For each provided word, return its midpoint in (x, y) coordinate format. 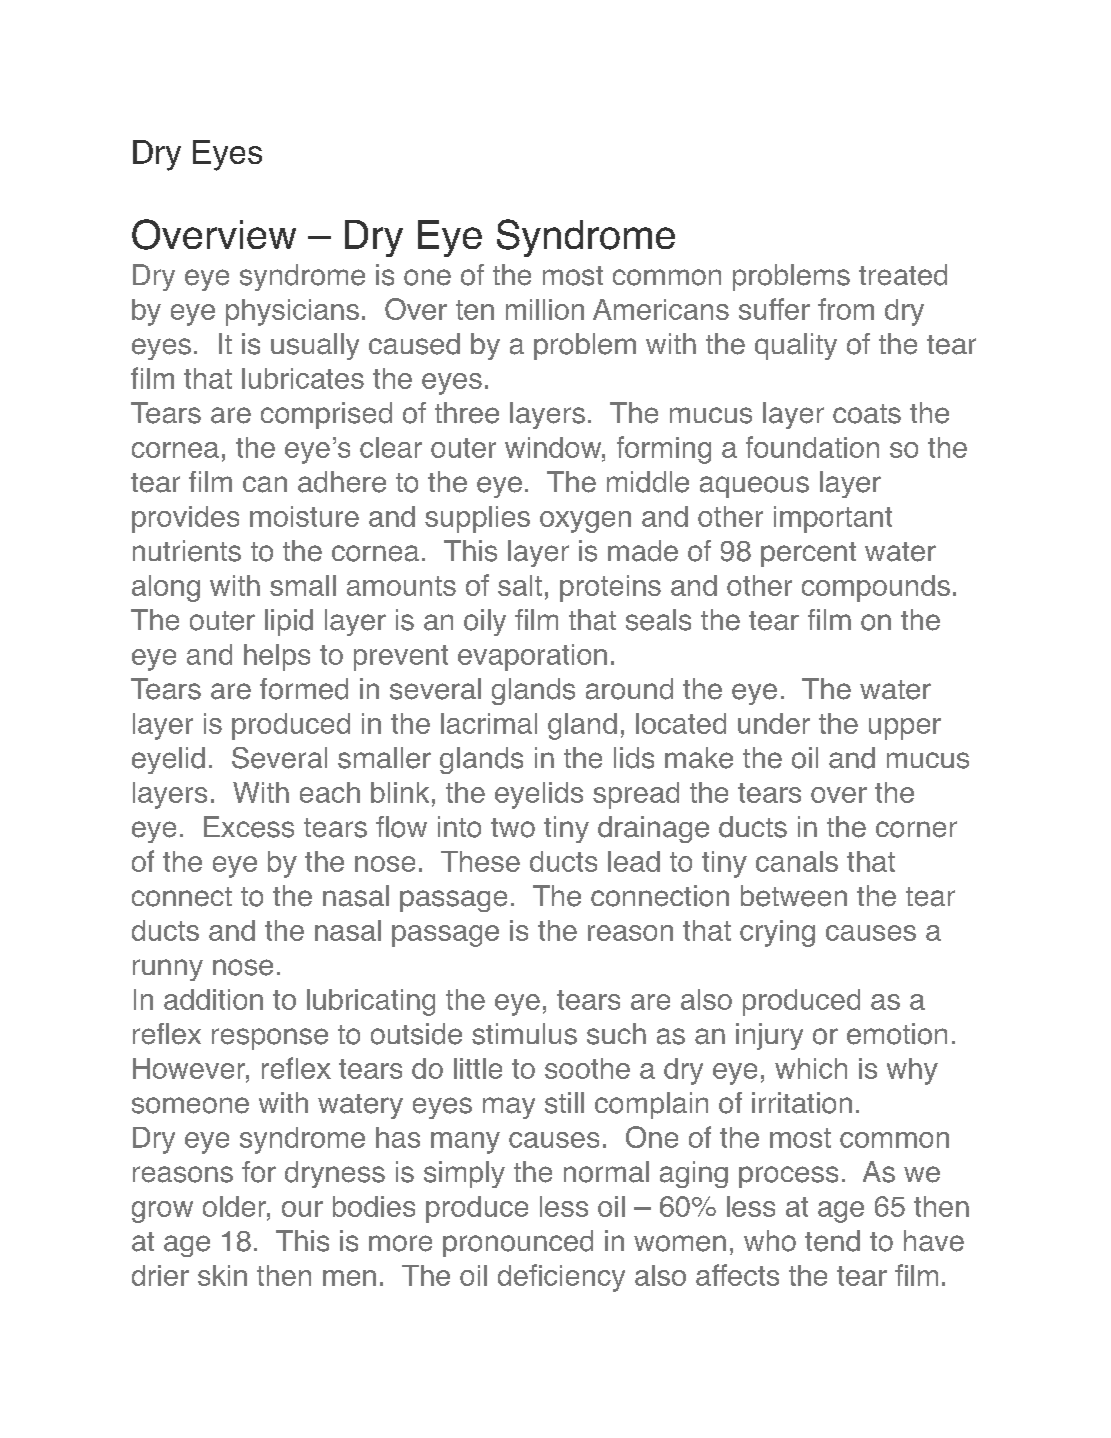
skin (222, 1275)
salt (520, 585)
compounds (876, 588)
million (545, 309)
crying (777, 933)
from (846, 309)
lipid (289, 622)
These (480, 861)
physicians (292, 312)
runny (168, 970)
